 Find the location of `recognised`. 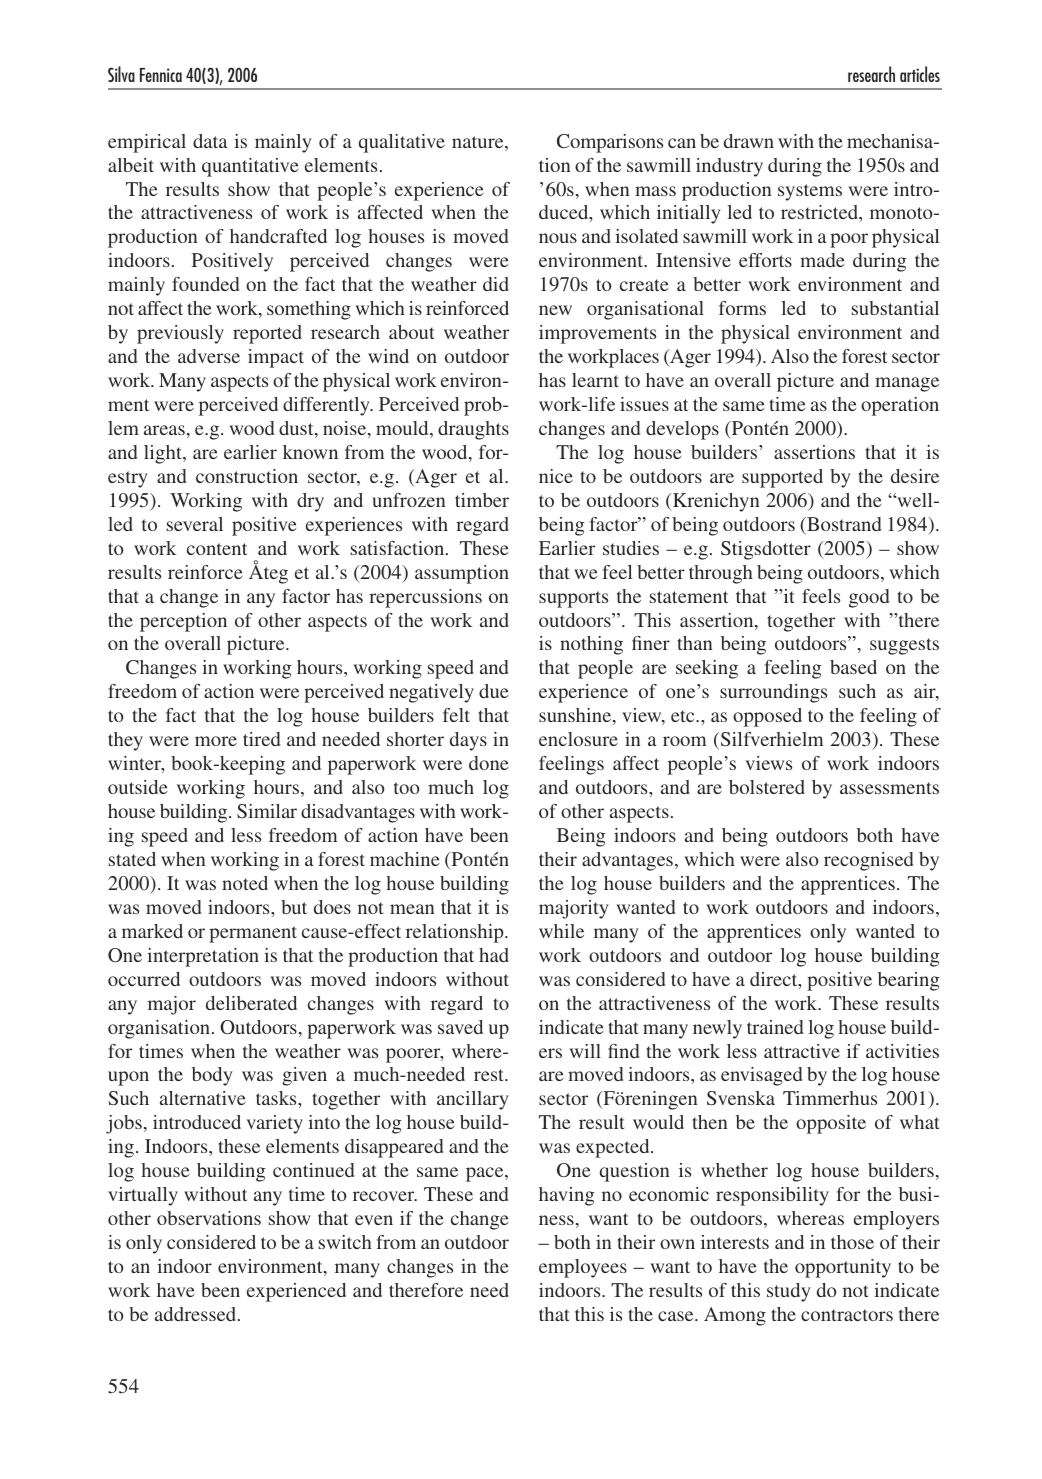

recognised is located at coordinates (868, 861).
